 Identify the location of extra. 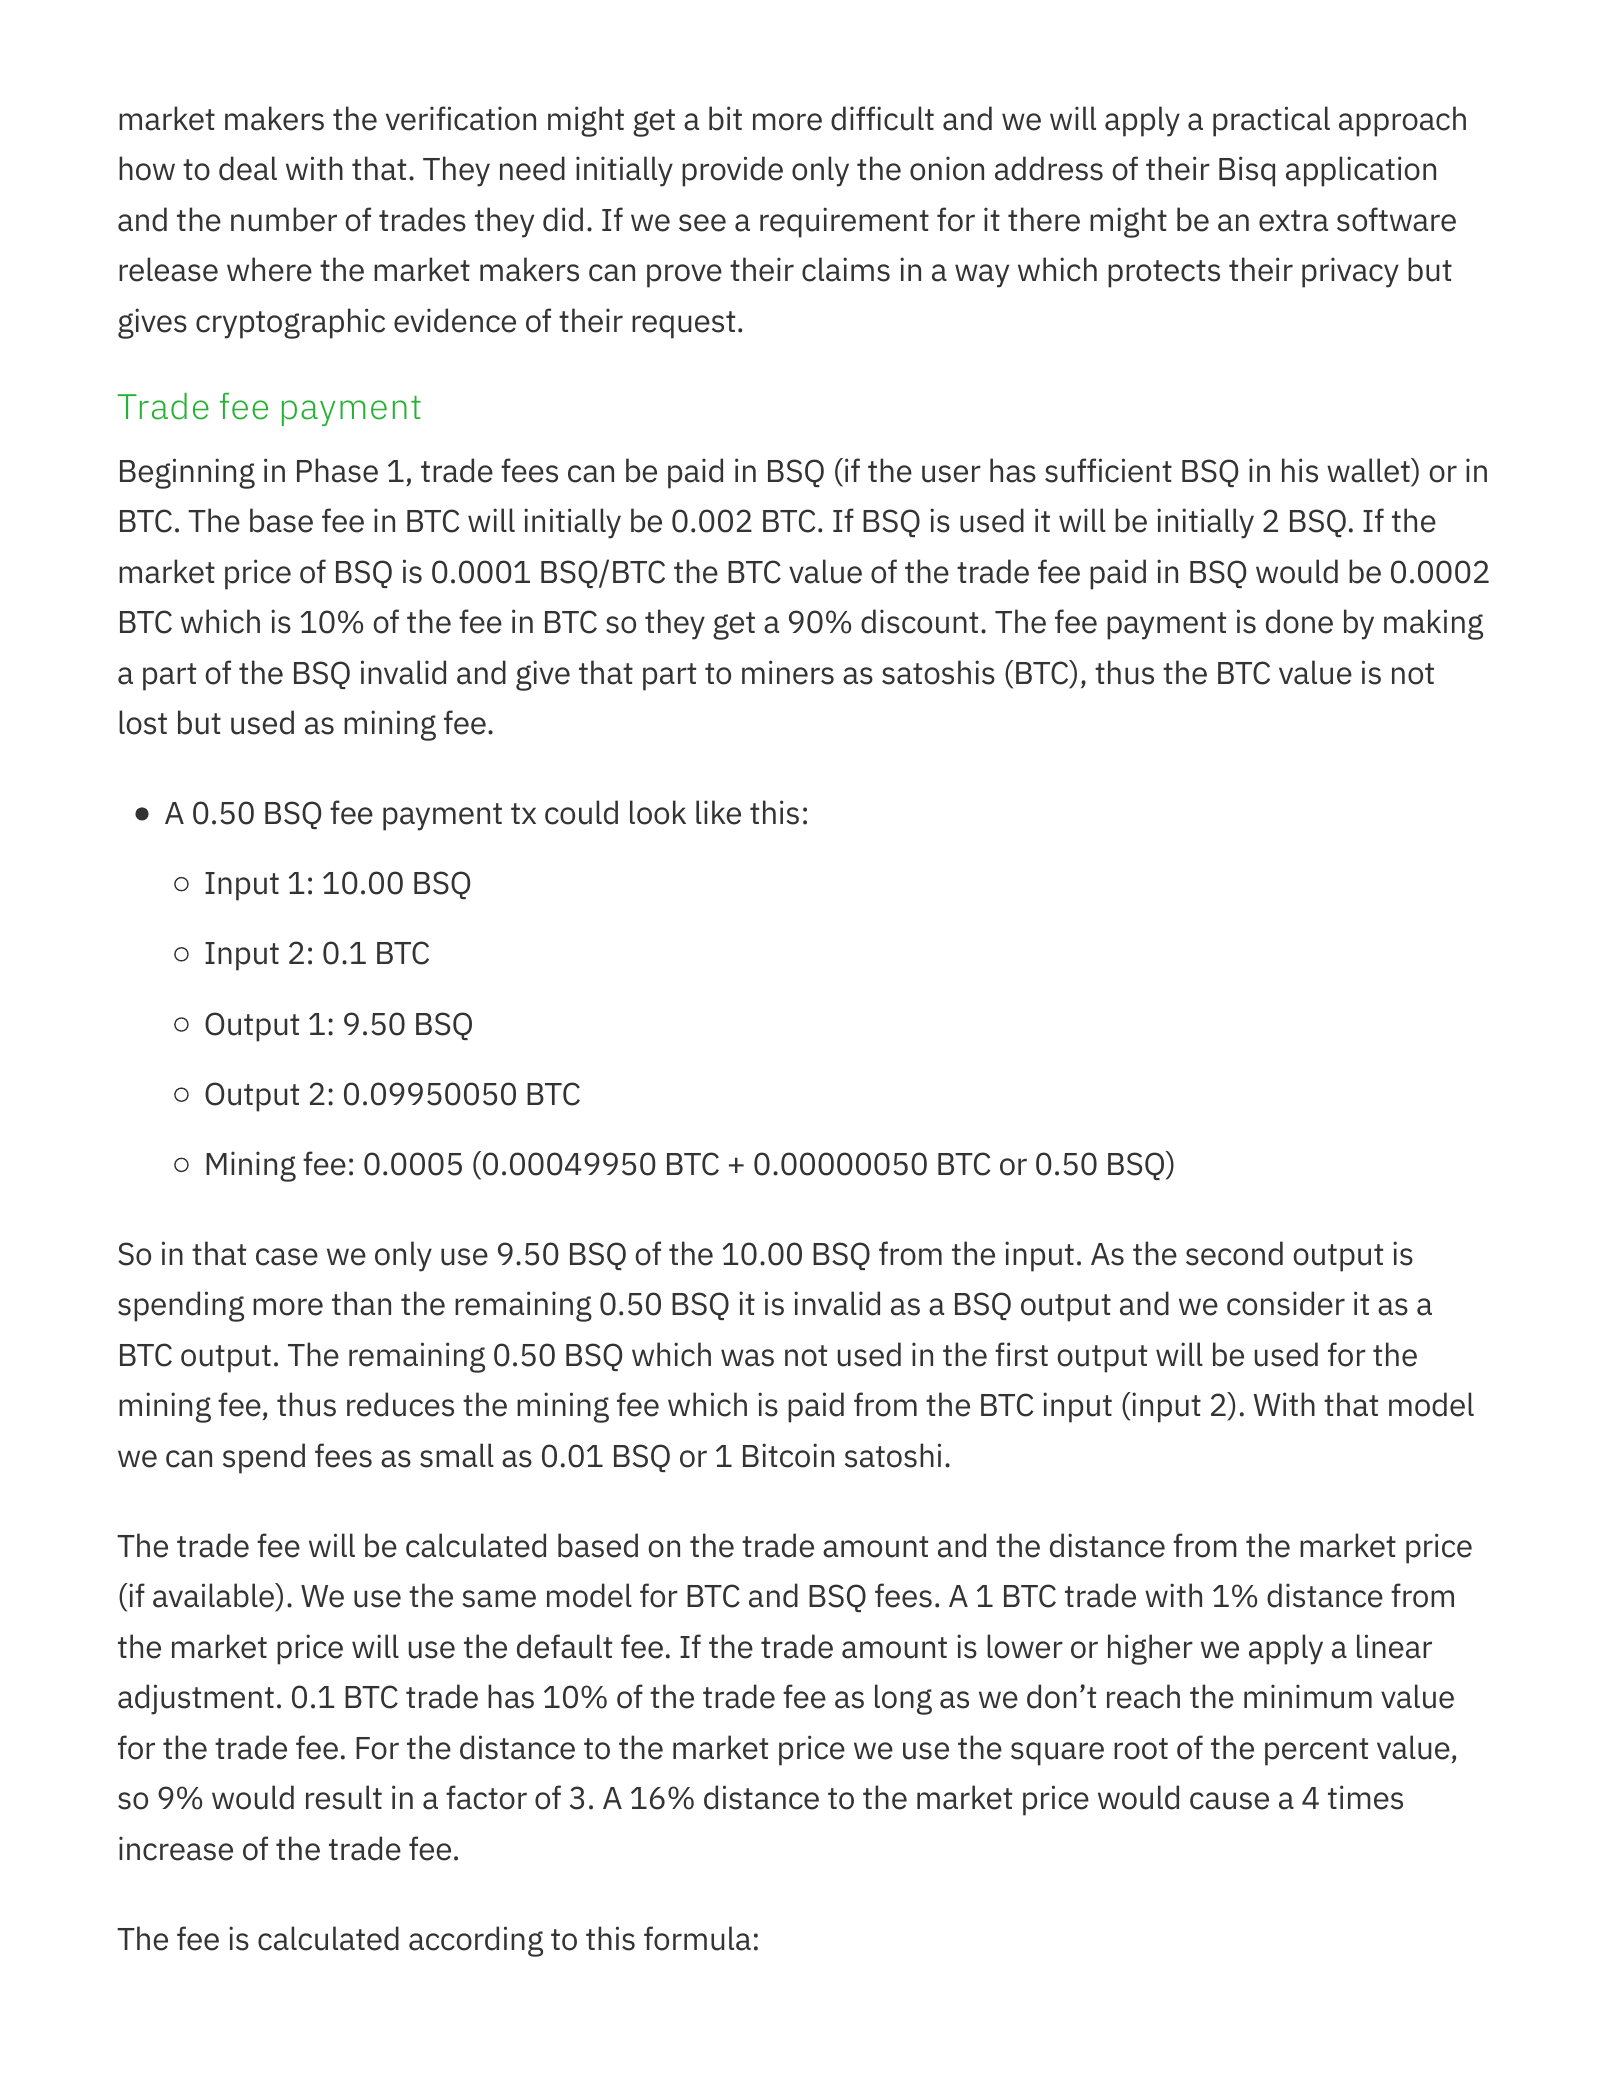
(1293, 221).
